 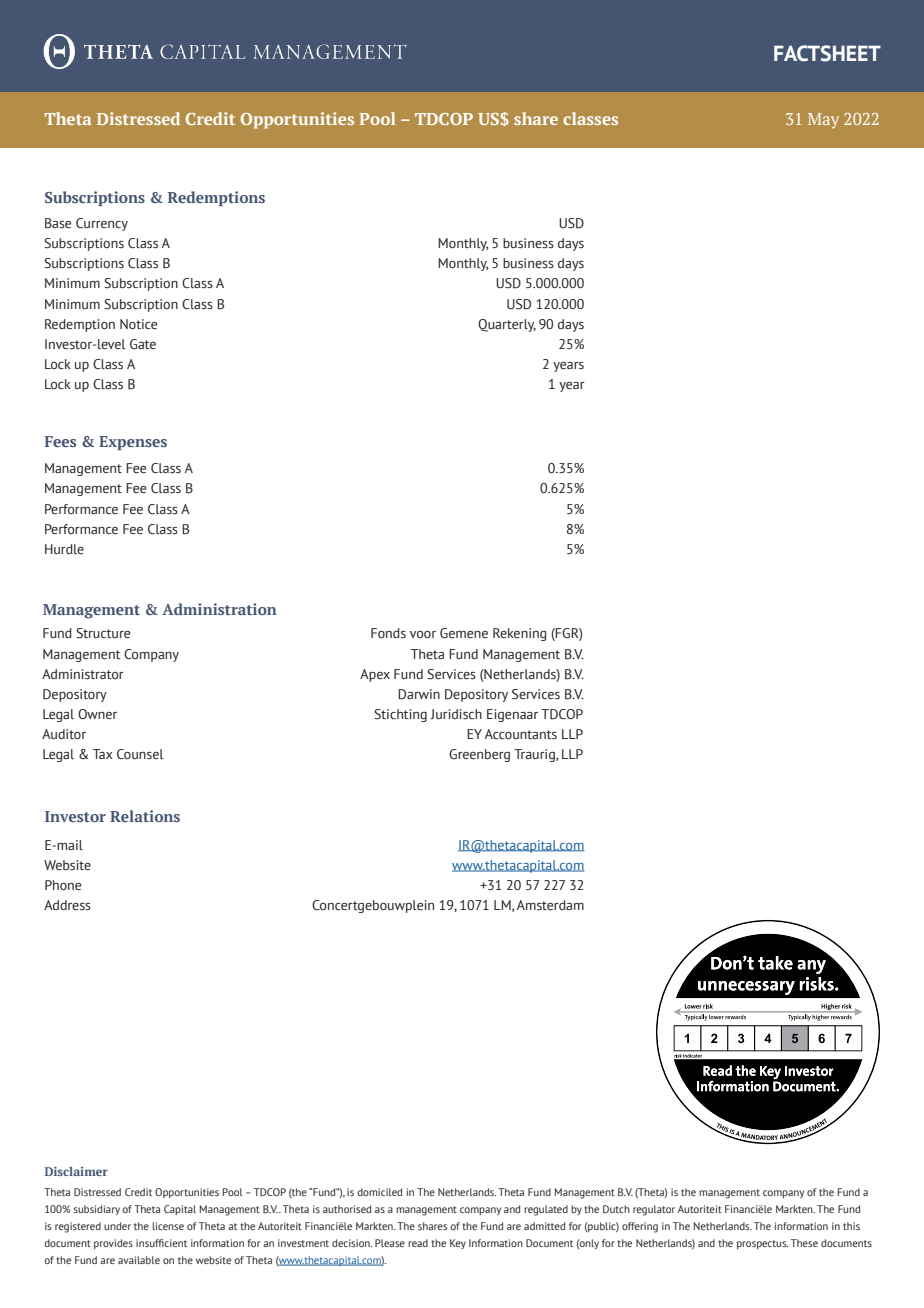 What do you see at coordinates (97, 714) in the image?
I see `Owner` at bounding box center [97, 714].
